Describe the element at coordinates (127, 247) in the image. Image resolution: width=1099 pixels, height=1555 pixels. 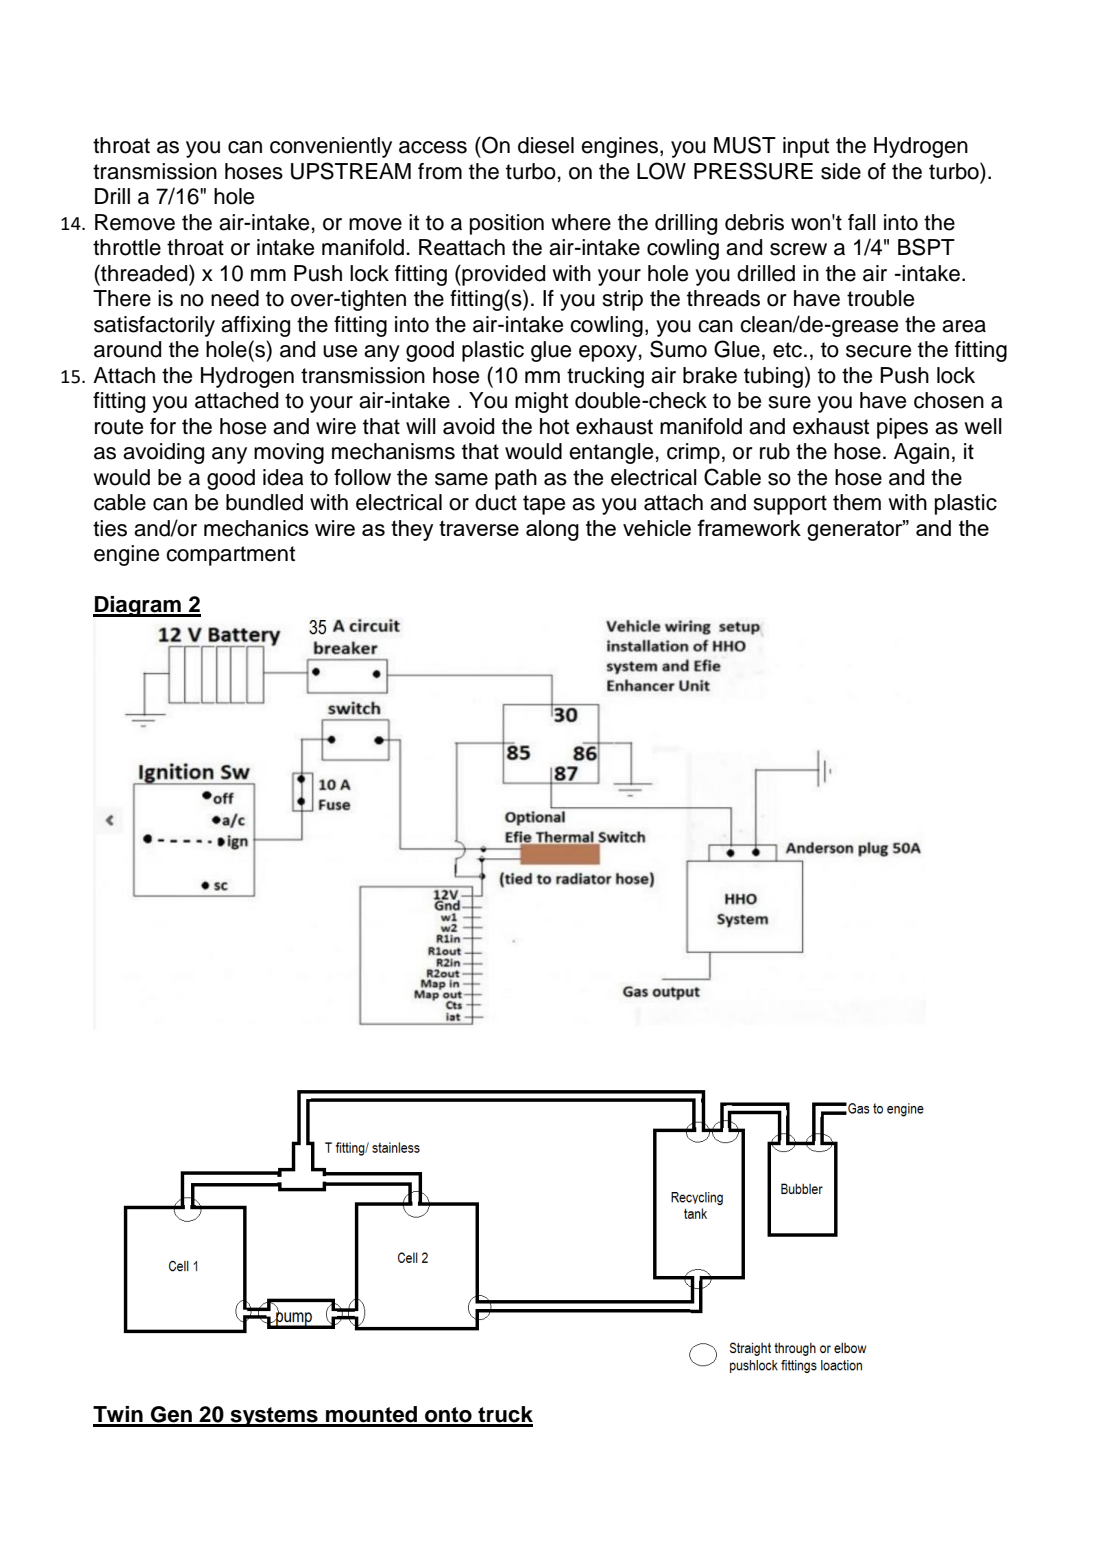
I see `throttle` at that location.
